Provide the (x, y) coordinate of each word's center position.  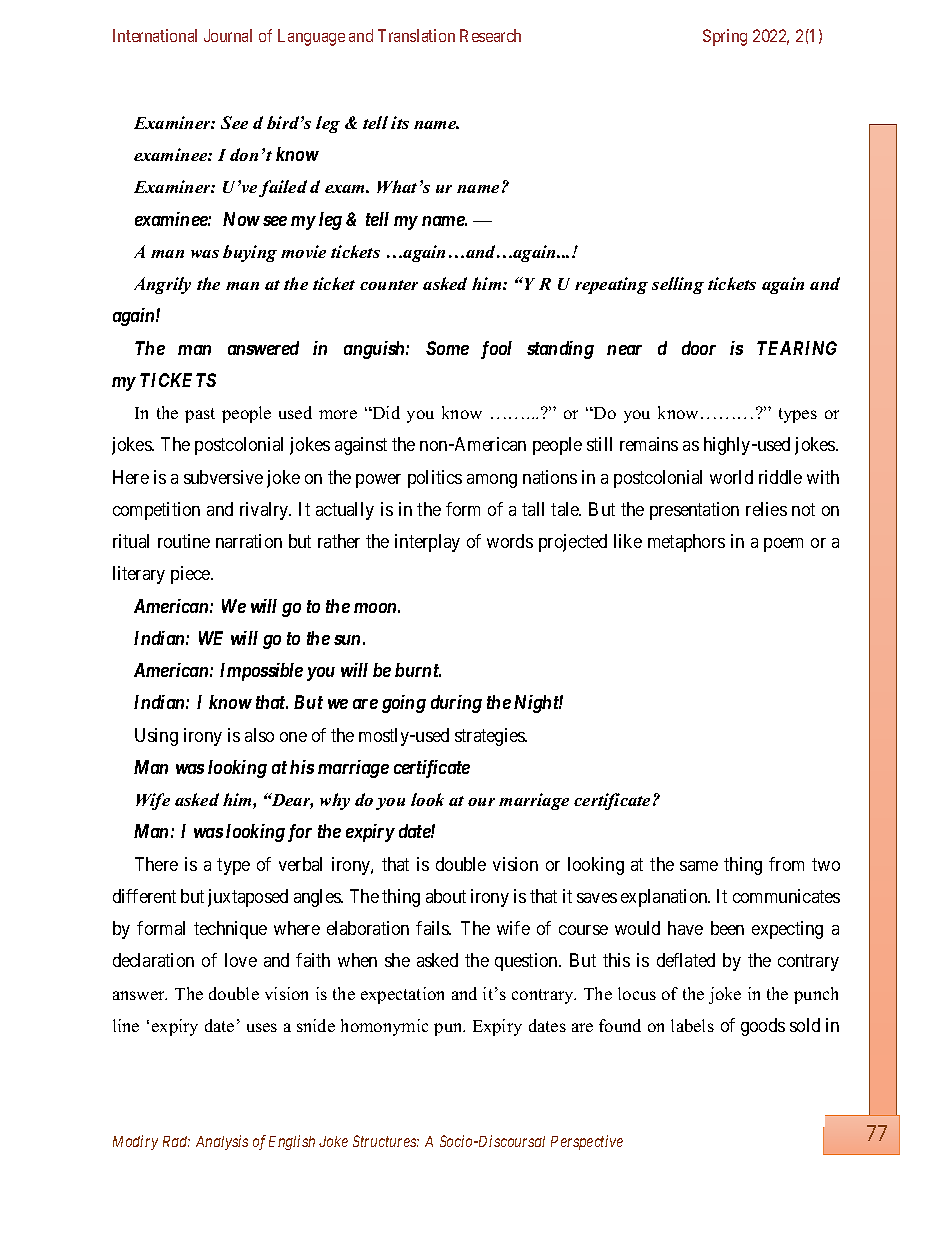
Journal (228, 35)
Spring (725, 37)
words (510, 541)
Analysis (222, 1142)
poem (783, 545)
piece (191, 575)
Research (490, 35)
